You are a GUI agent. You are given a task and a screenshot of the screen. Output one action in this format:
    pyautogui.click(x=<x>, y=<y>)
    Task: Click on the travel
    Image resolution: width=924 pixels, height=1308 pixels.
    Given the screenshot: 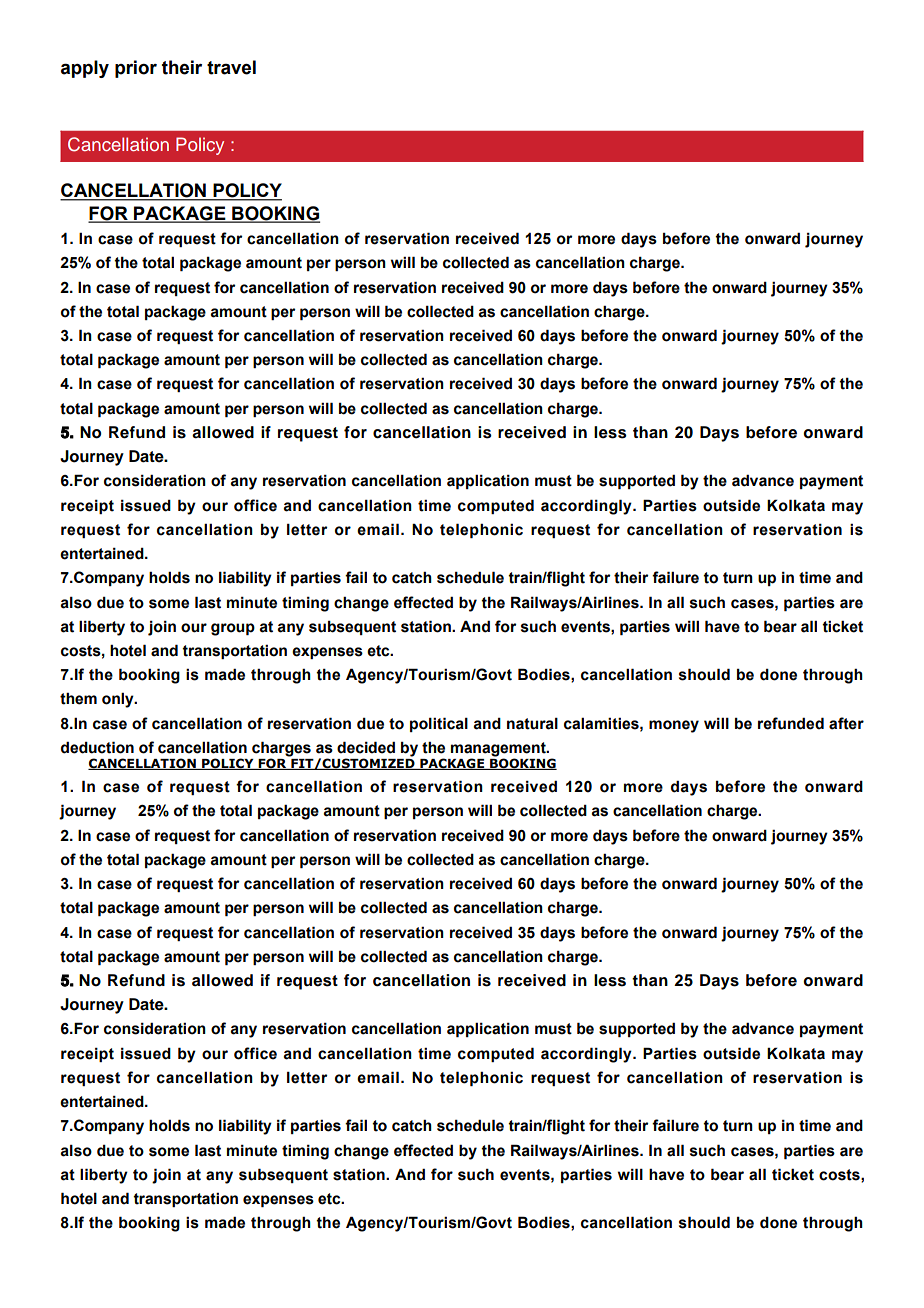 What is the action you would take?
    pyautogui.click(x=231, y=67)
